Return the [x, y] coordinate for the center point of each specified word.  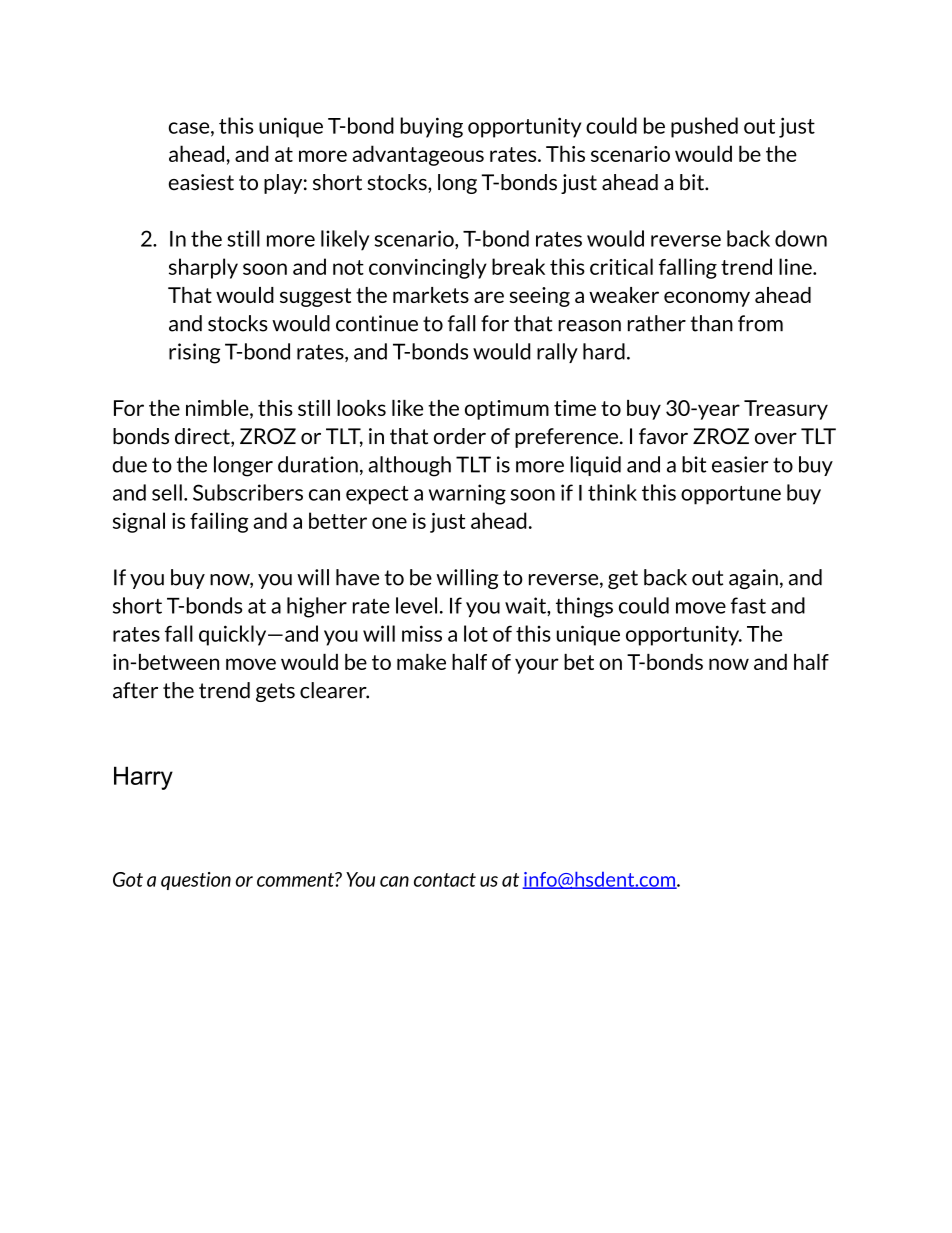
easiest [201, 182]
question [196, 881]
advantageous [418, 155]
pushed [704, 127]
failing [219, 522]
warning [467, 494]
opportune [731, 495]
